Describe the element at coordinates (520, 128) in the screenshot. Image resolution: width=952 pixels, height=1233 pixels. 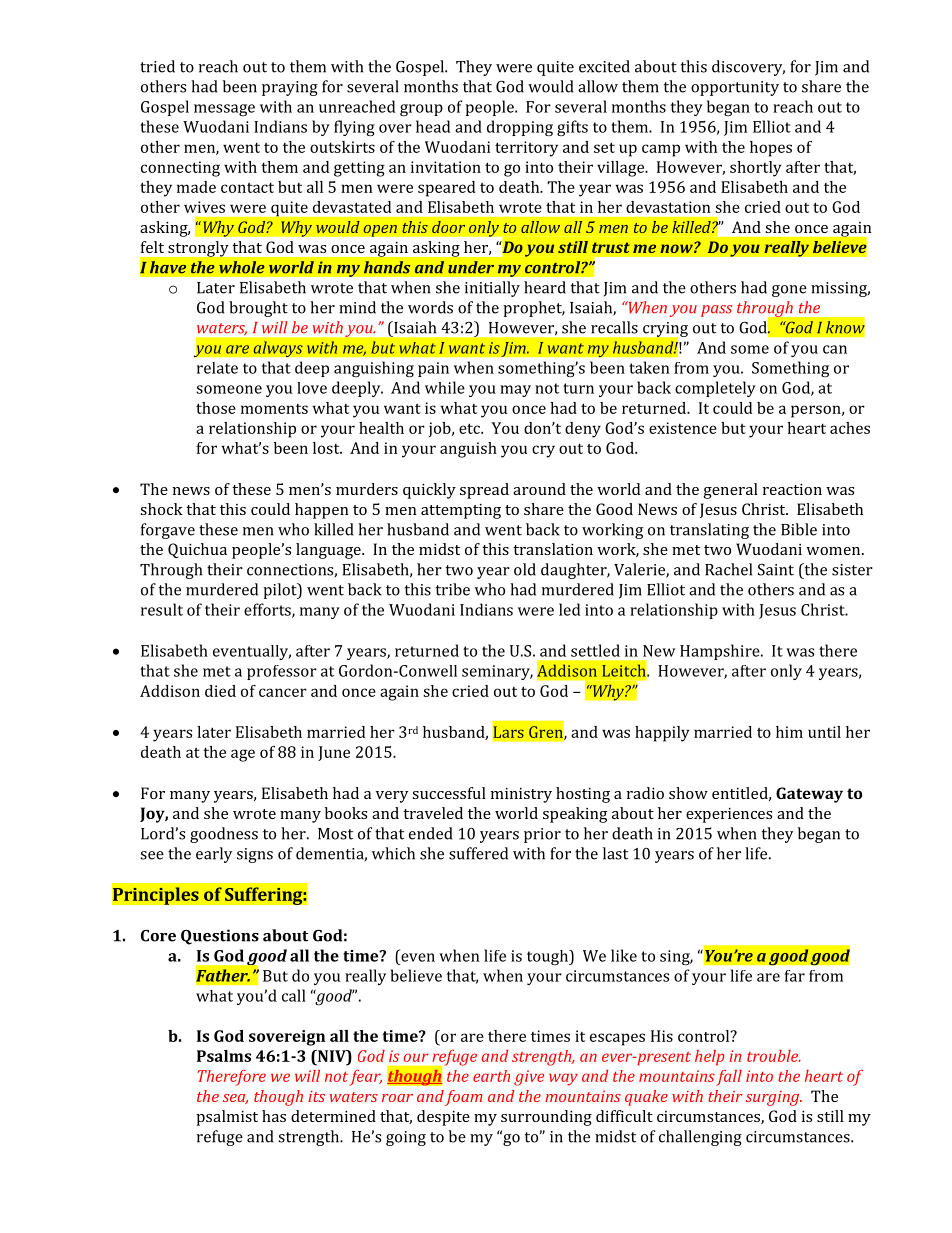
I see `dropping` at that location.
